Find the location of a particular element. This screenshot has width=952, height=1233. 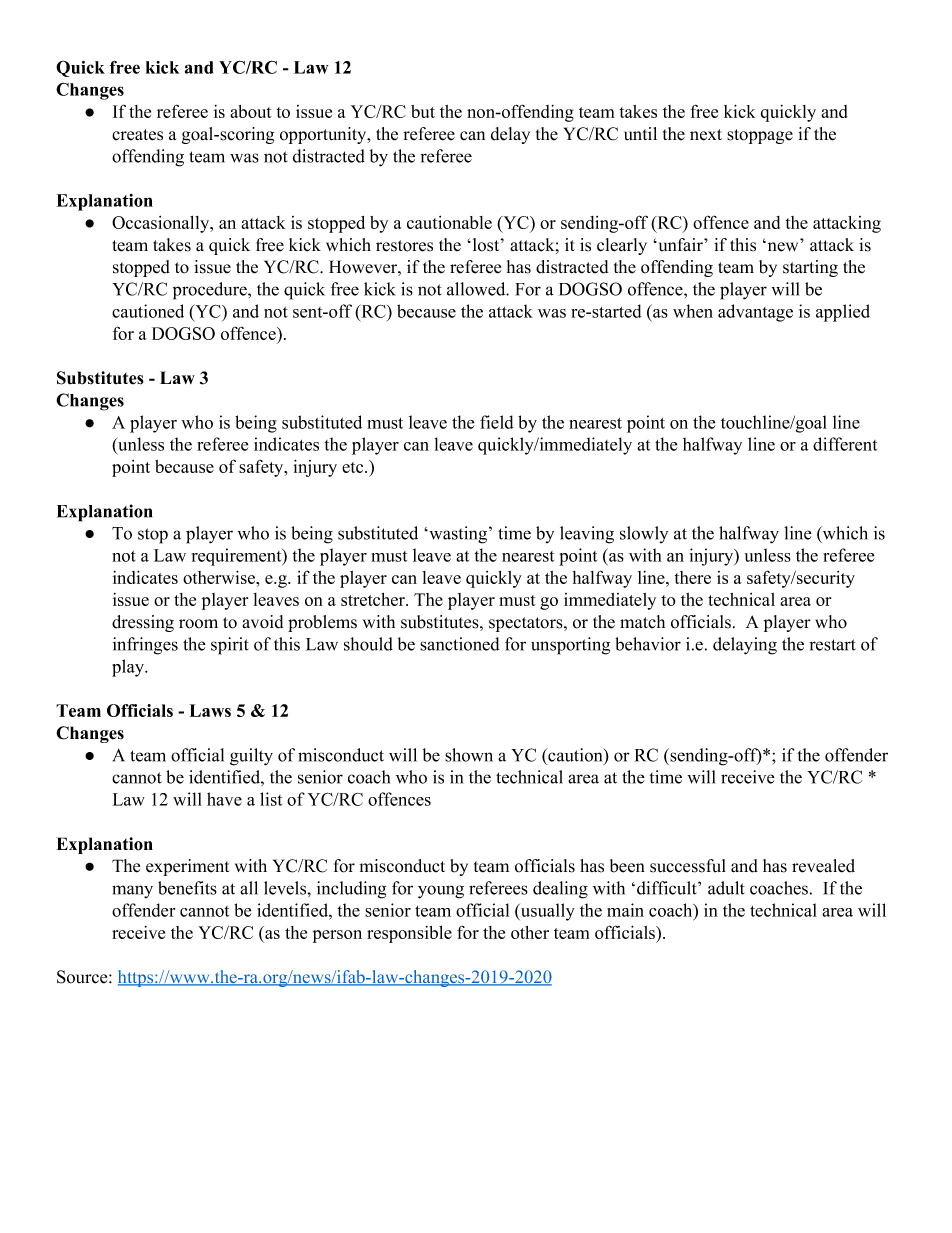

restart is located at coordinates (832, 645).
